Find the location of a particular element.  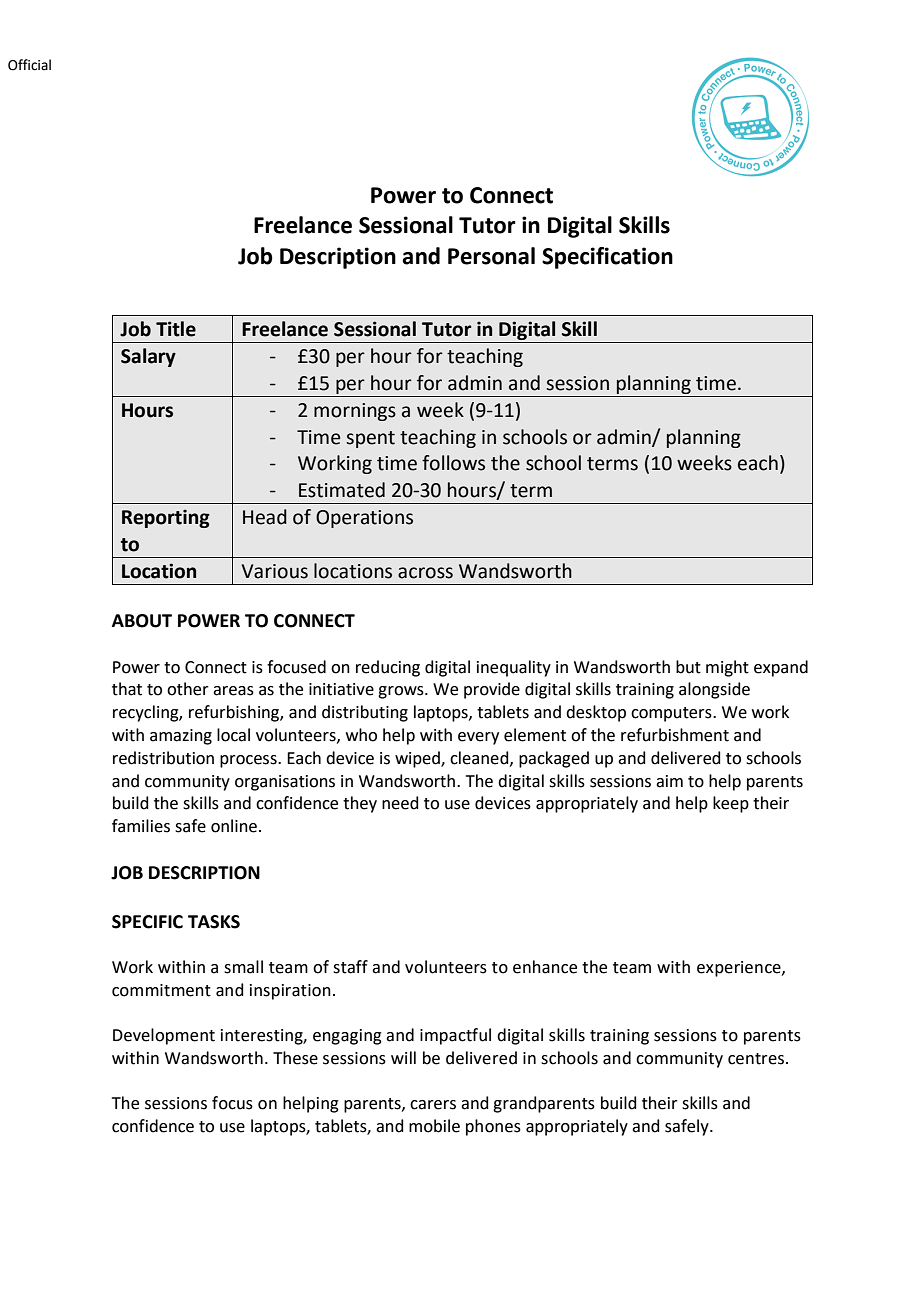

mornings is located at coordinates (355, 412).
